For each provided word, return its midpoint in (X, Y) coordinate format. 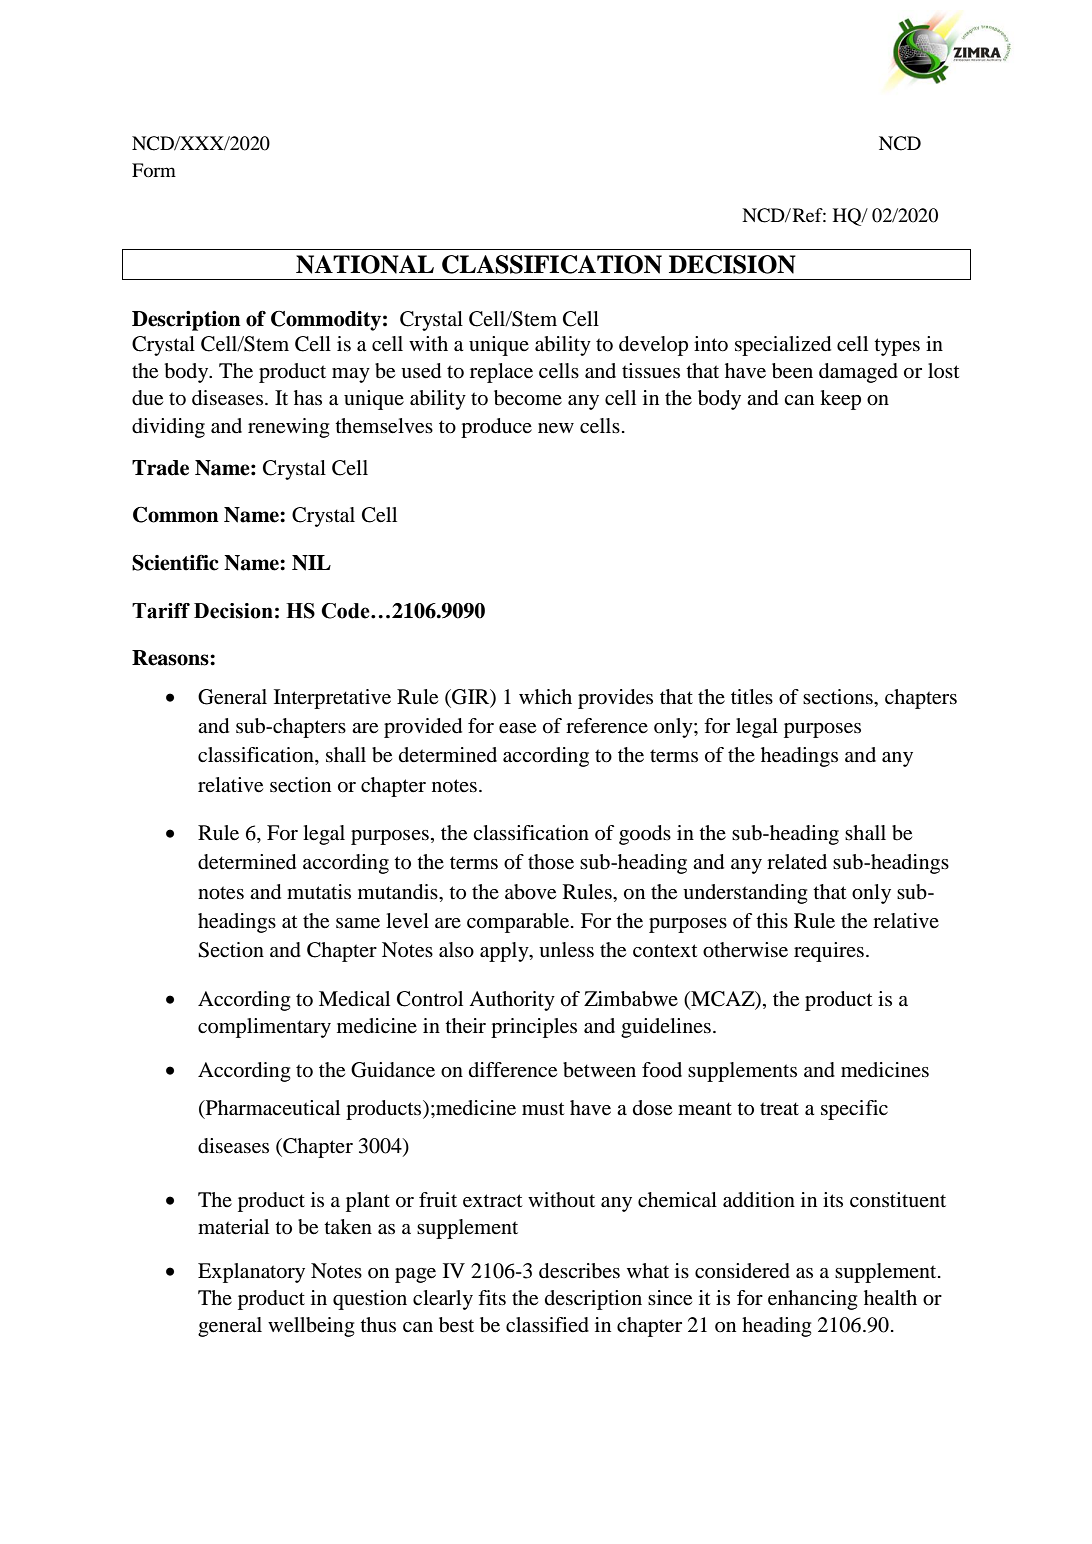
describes (579, 1271)
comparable (519, 923)
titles (752, 697)
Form (154, 170)
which (545, 696)
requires (829, 952)
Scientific (175, 563)
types (897, 347)
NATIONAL (365, 264)
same (358, 923)
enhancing (812, 1300)
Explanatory (251, 1273)
